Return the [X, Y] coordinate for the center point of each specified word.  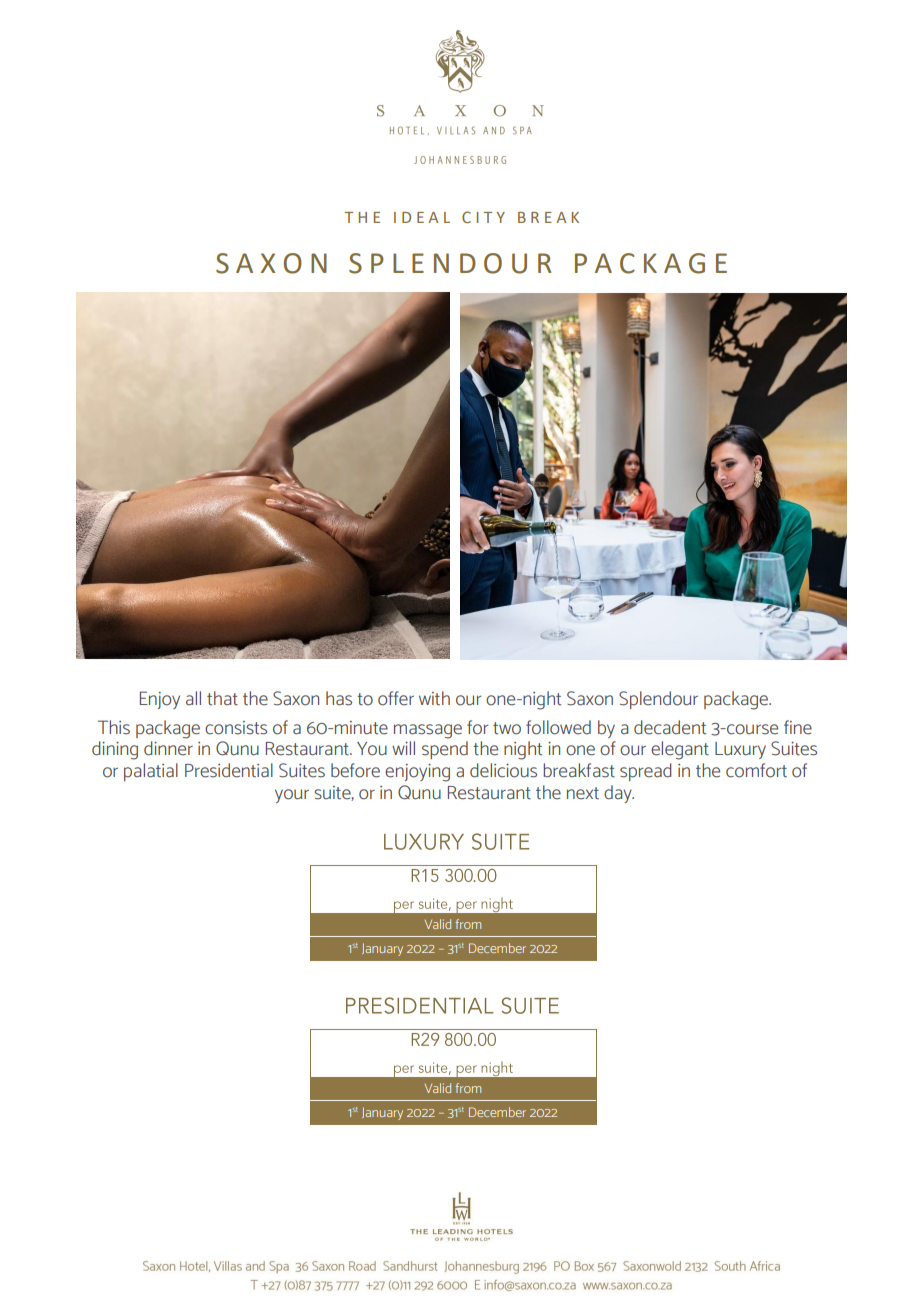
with [434, 698]
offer [396, 698]
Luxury [740, 750]
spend [445, 750]
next [583, 793]
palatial [151, 772]
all [193, 698]
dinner [168, 748]
